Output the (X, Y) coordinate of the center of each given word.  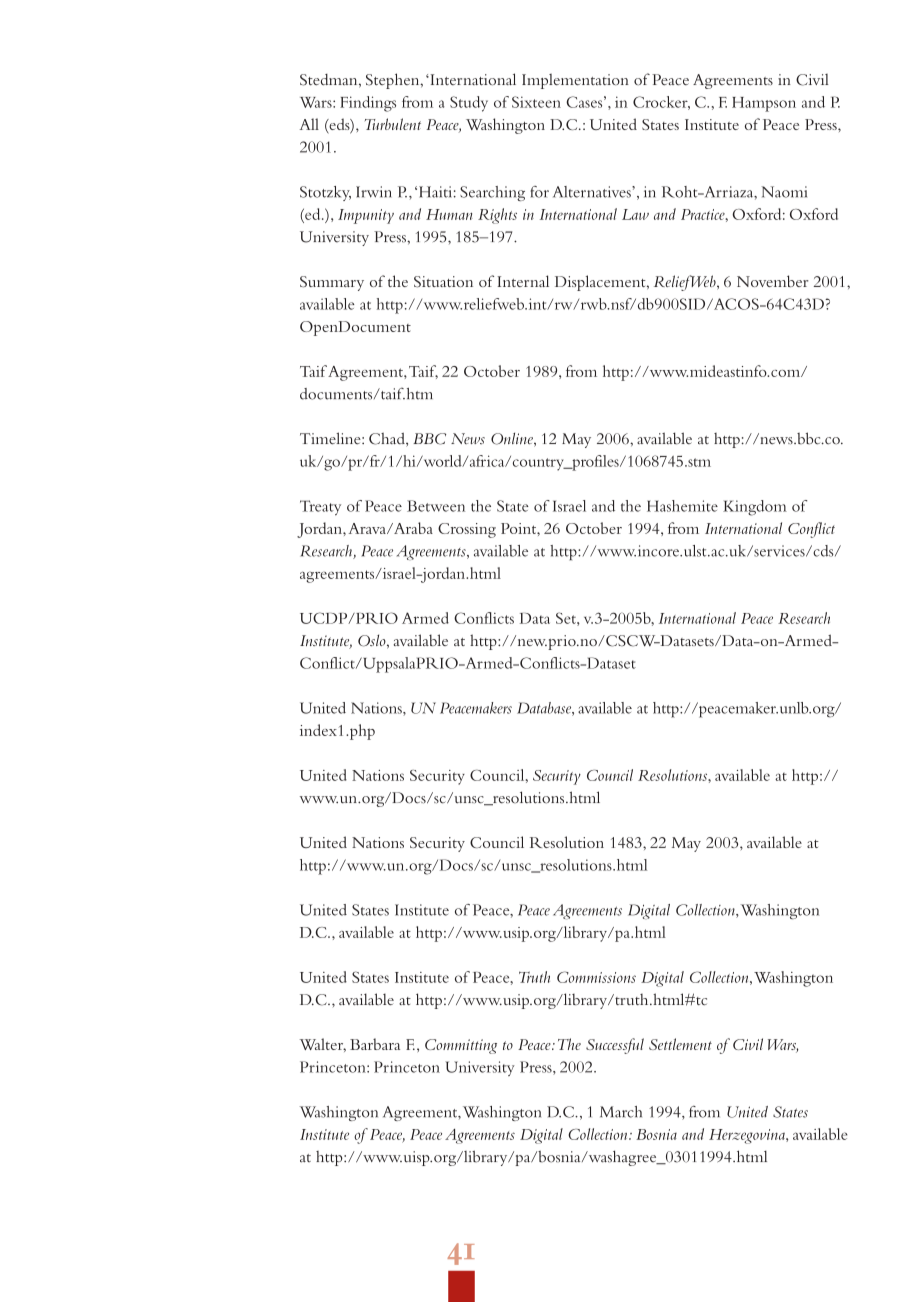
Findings (368, 104)
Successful (615, 1046)
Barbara (375, 1044)
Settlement (680, 1044)
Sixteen (536, 102)
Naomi (784, 192)
